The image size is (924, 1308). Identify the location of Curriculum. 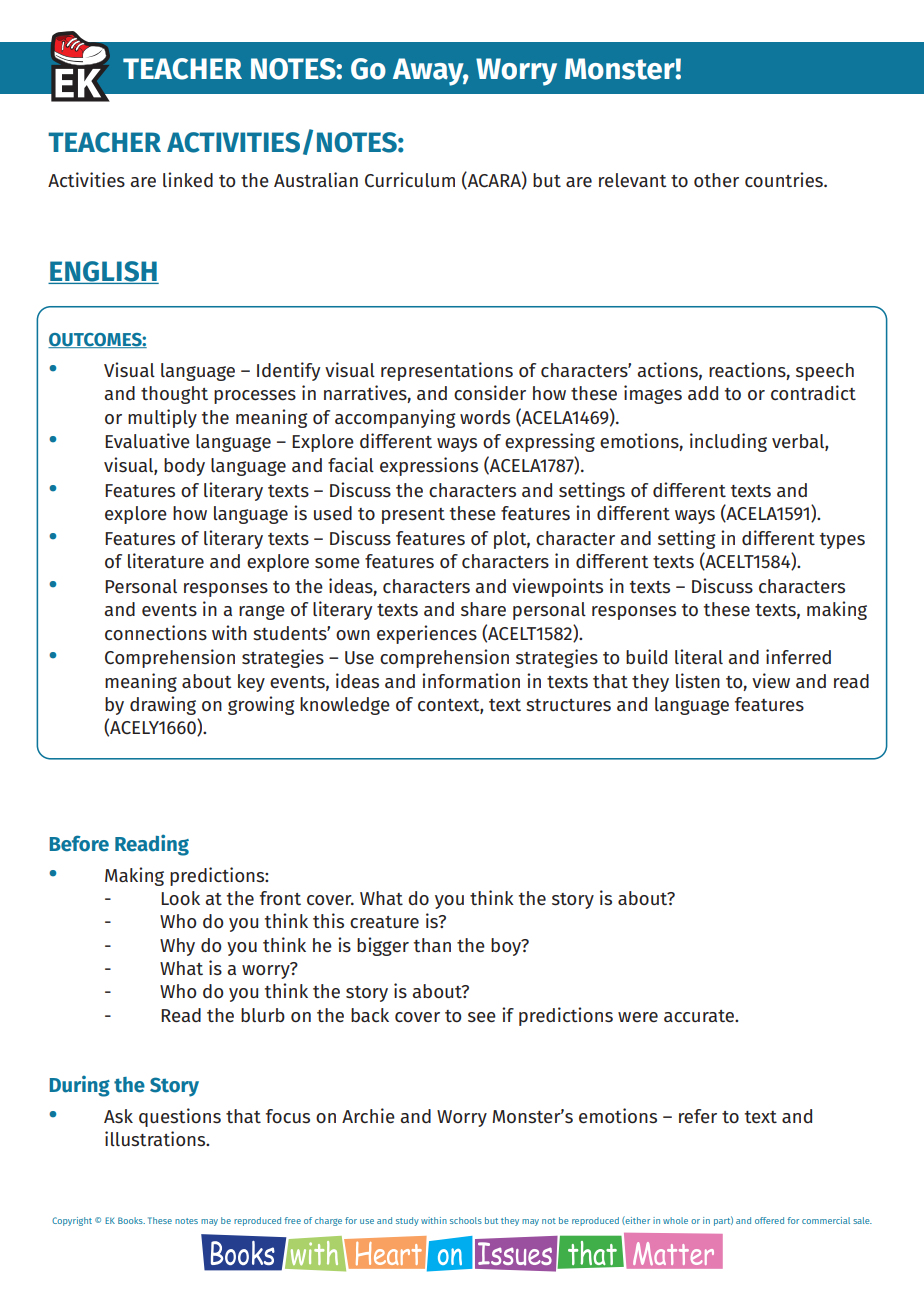
(410, 179).
